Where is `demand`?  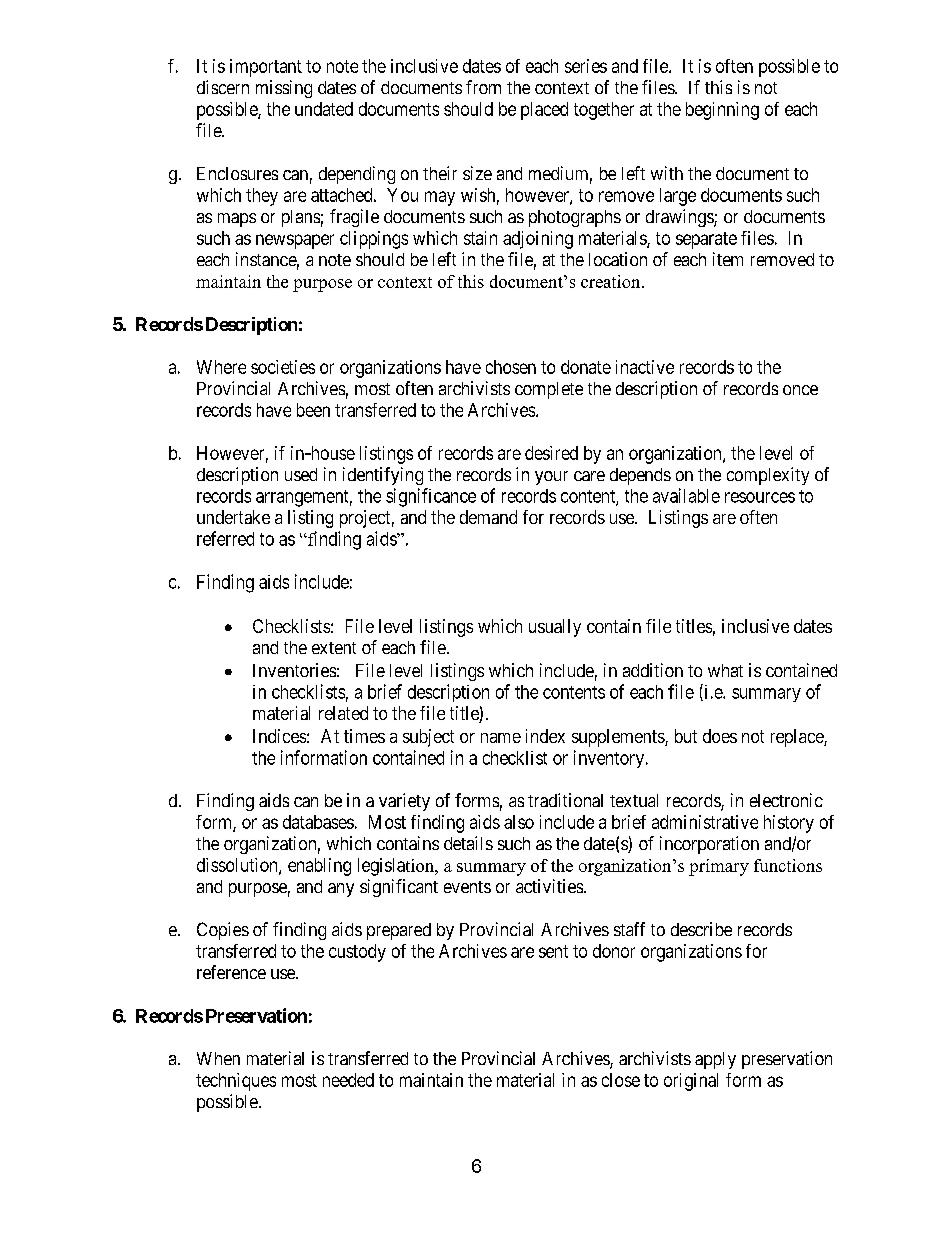
demand is located at coordinates (488, 517).
